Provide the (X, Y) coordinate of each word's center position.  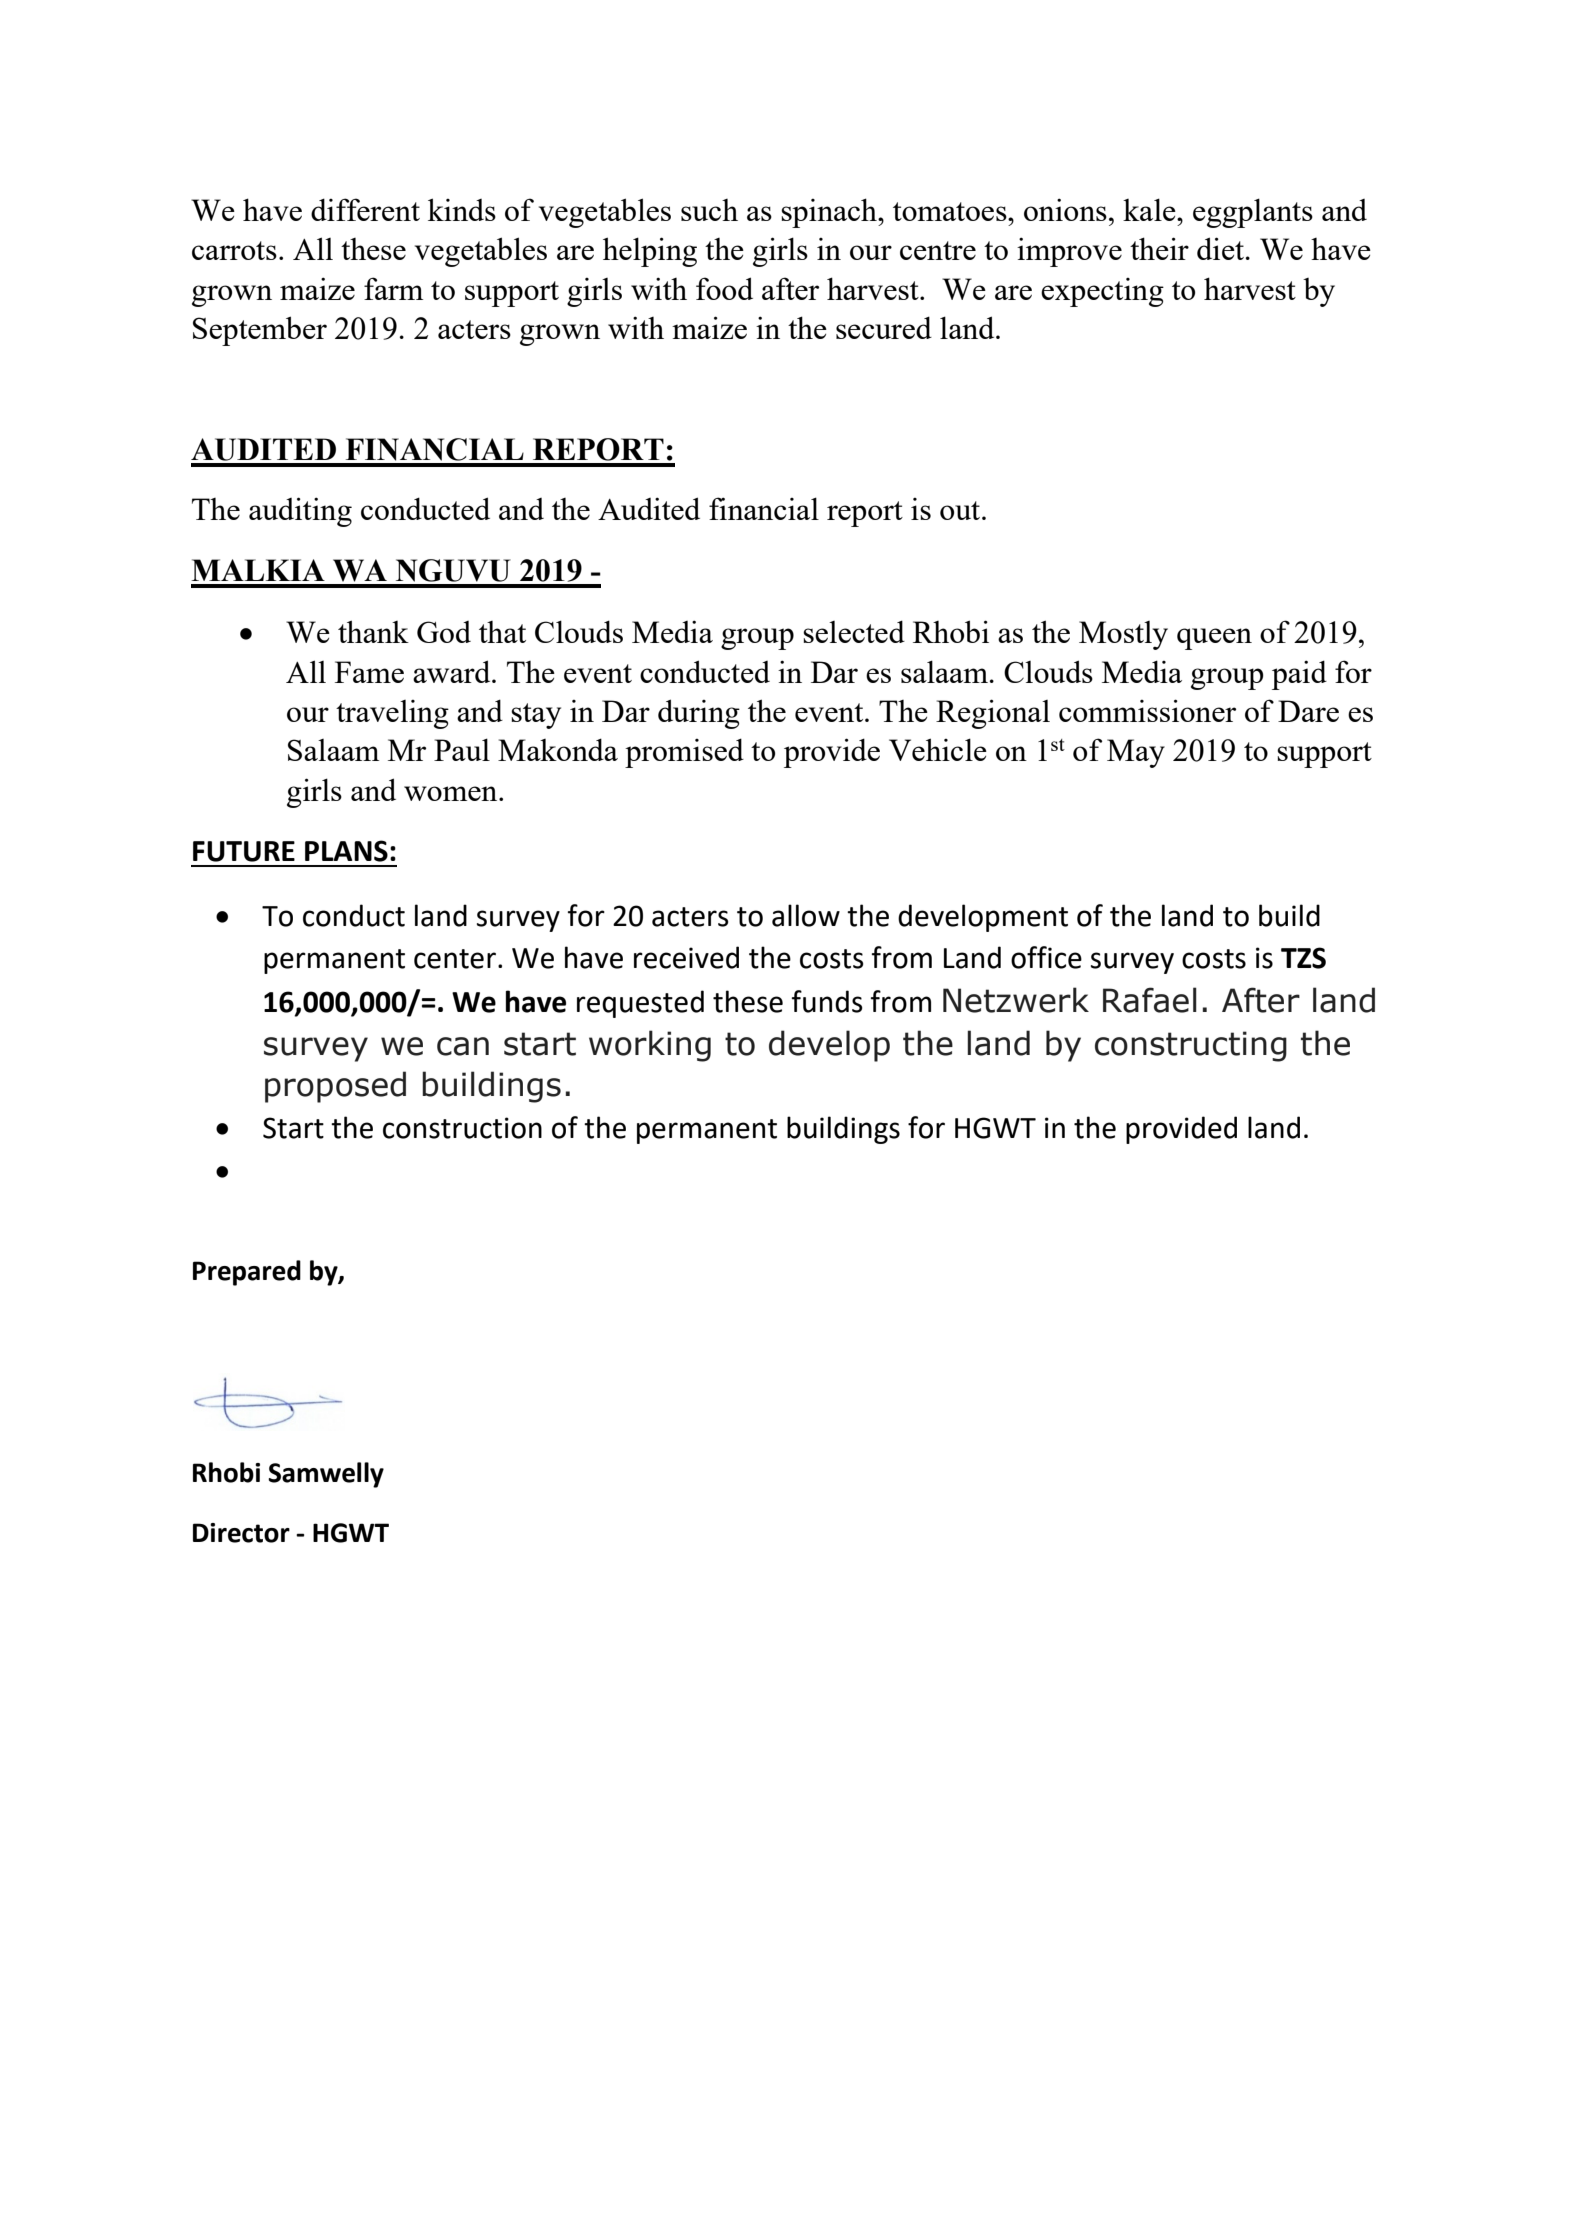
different (365, 209)
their (1159, 248)
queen (1214, 639)
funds (827, 1001)
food (724, 288)
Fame (369, 672)
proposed (335, 1087)
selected (854, 631)
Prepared (247, 1273)
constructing (1191, 1046)
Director (241, 1533)
